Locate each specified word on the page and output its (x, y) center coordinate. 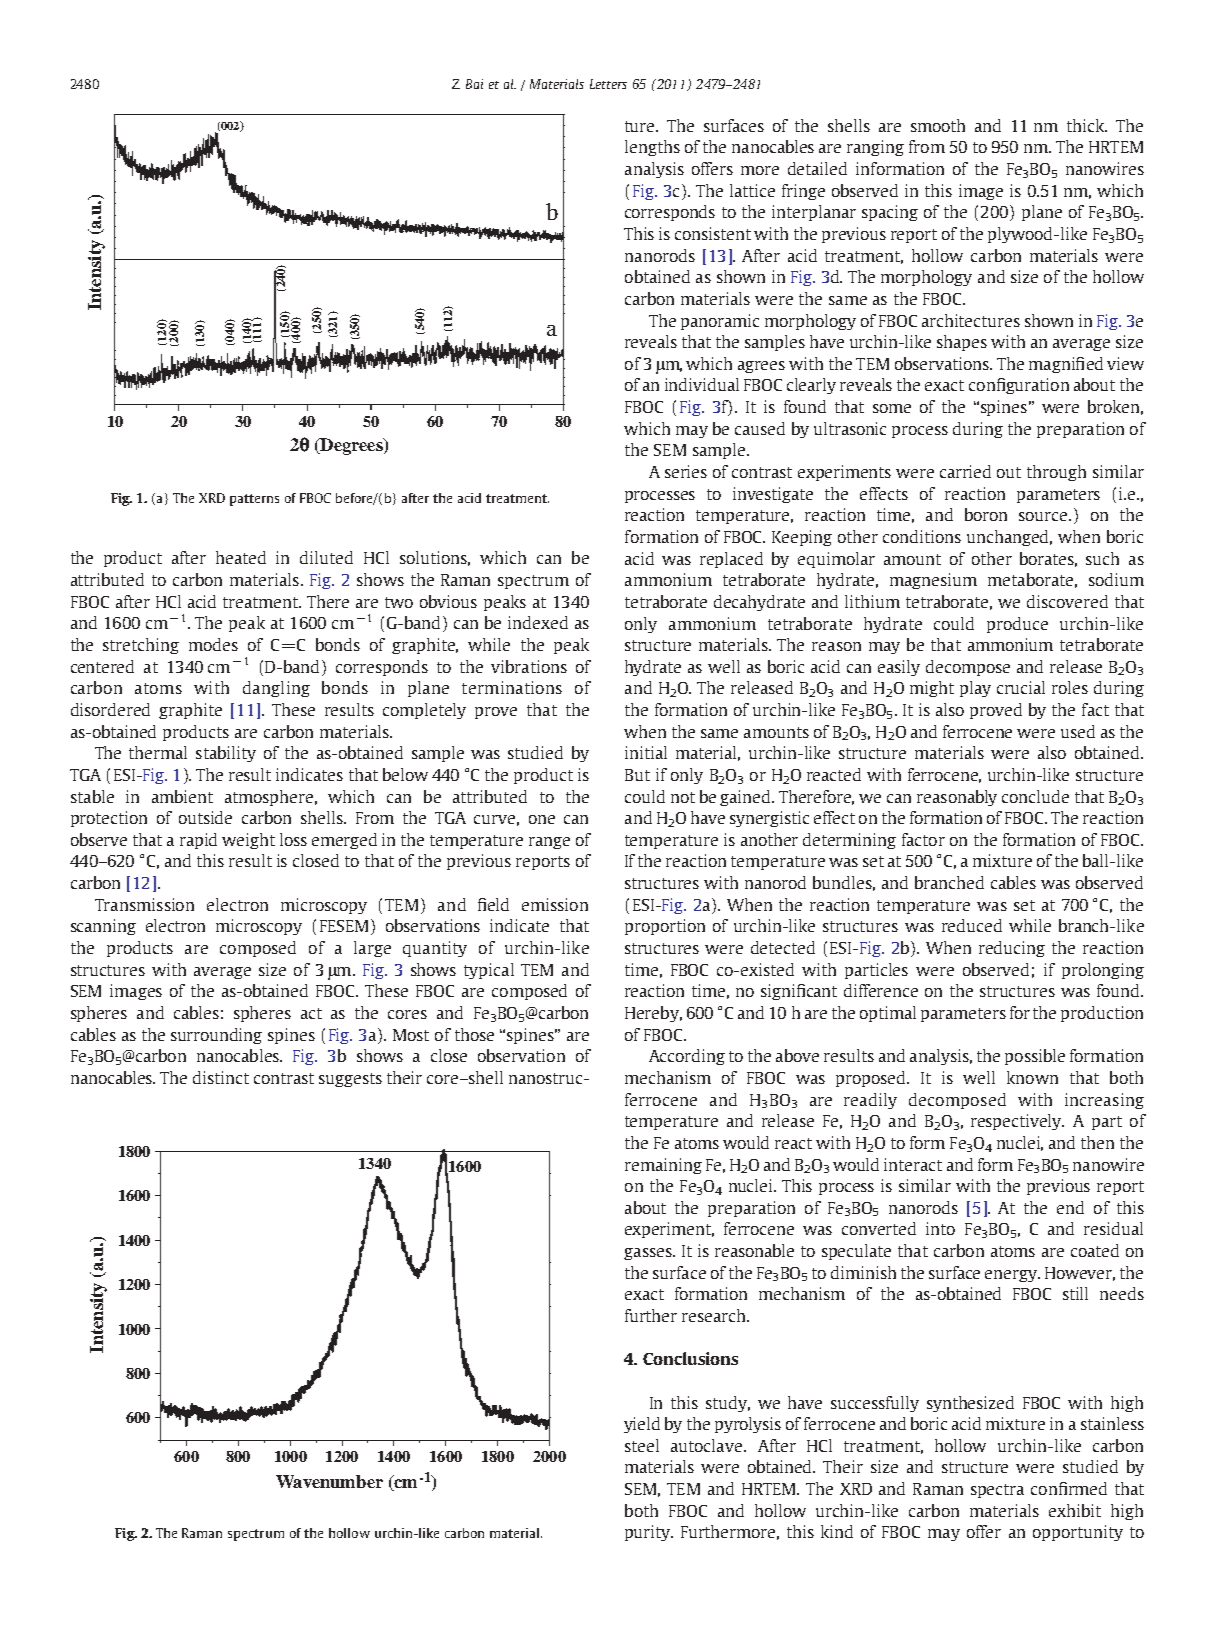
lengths (652, 148)
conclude (1035, 796)
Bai (474, 84)
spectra (997, 1491)
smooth (938, 125)
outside (205, 817)
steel (642, 1445)
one (542, 819)
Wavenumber (329, 1481)
